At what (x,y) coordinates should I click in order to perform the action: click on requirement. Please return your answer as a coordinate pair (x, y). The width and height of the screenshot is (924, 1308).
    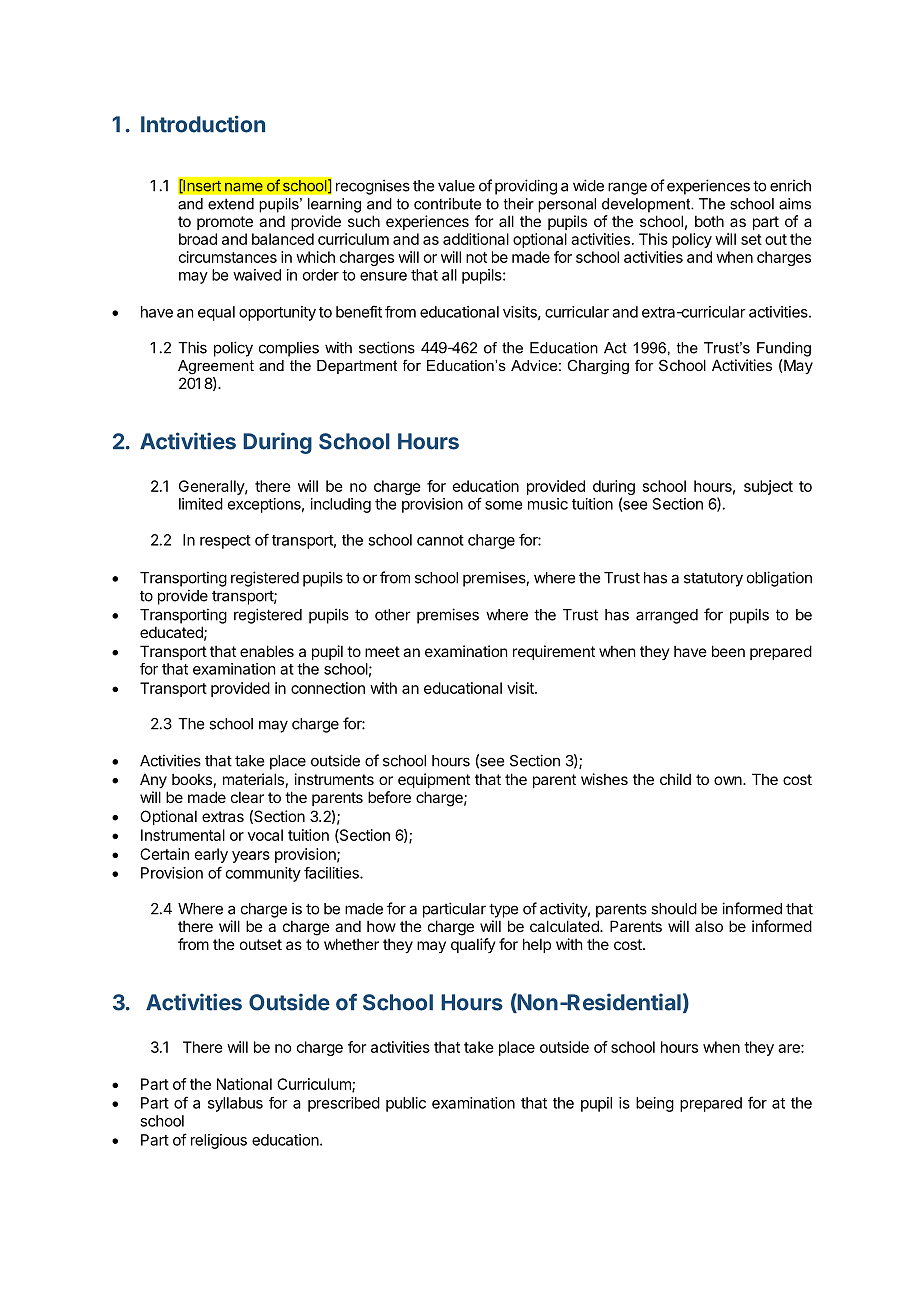
    Looking at the image, I should click on (554, 652).
